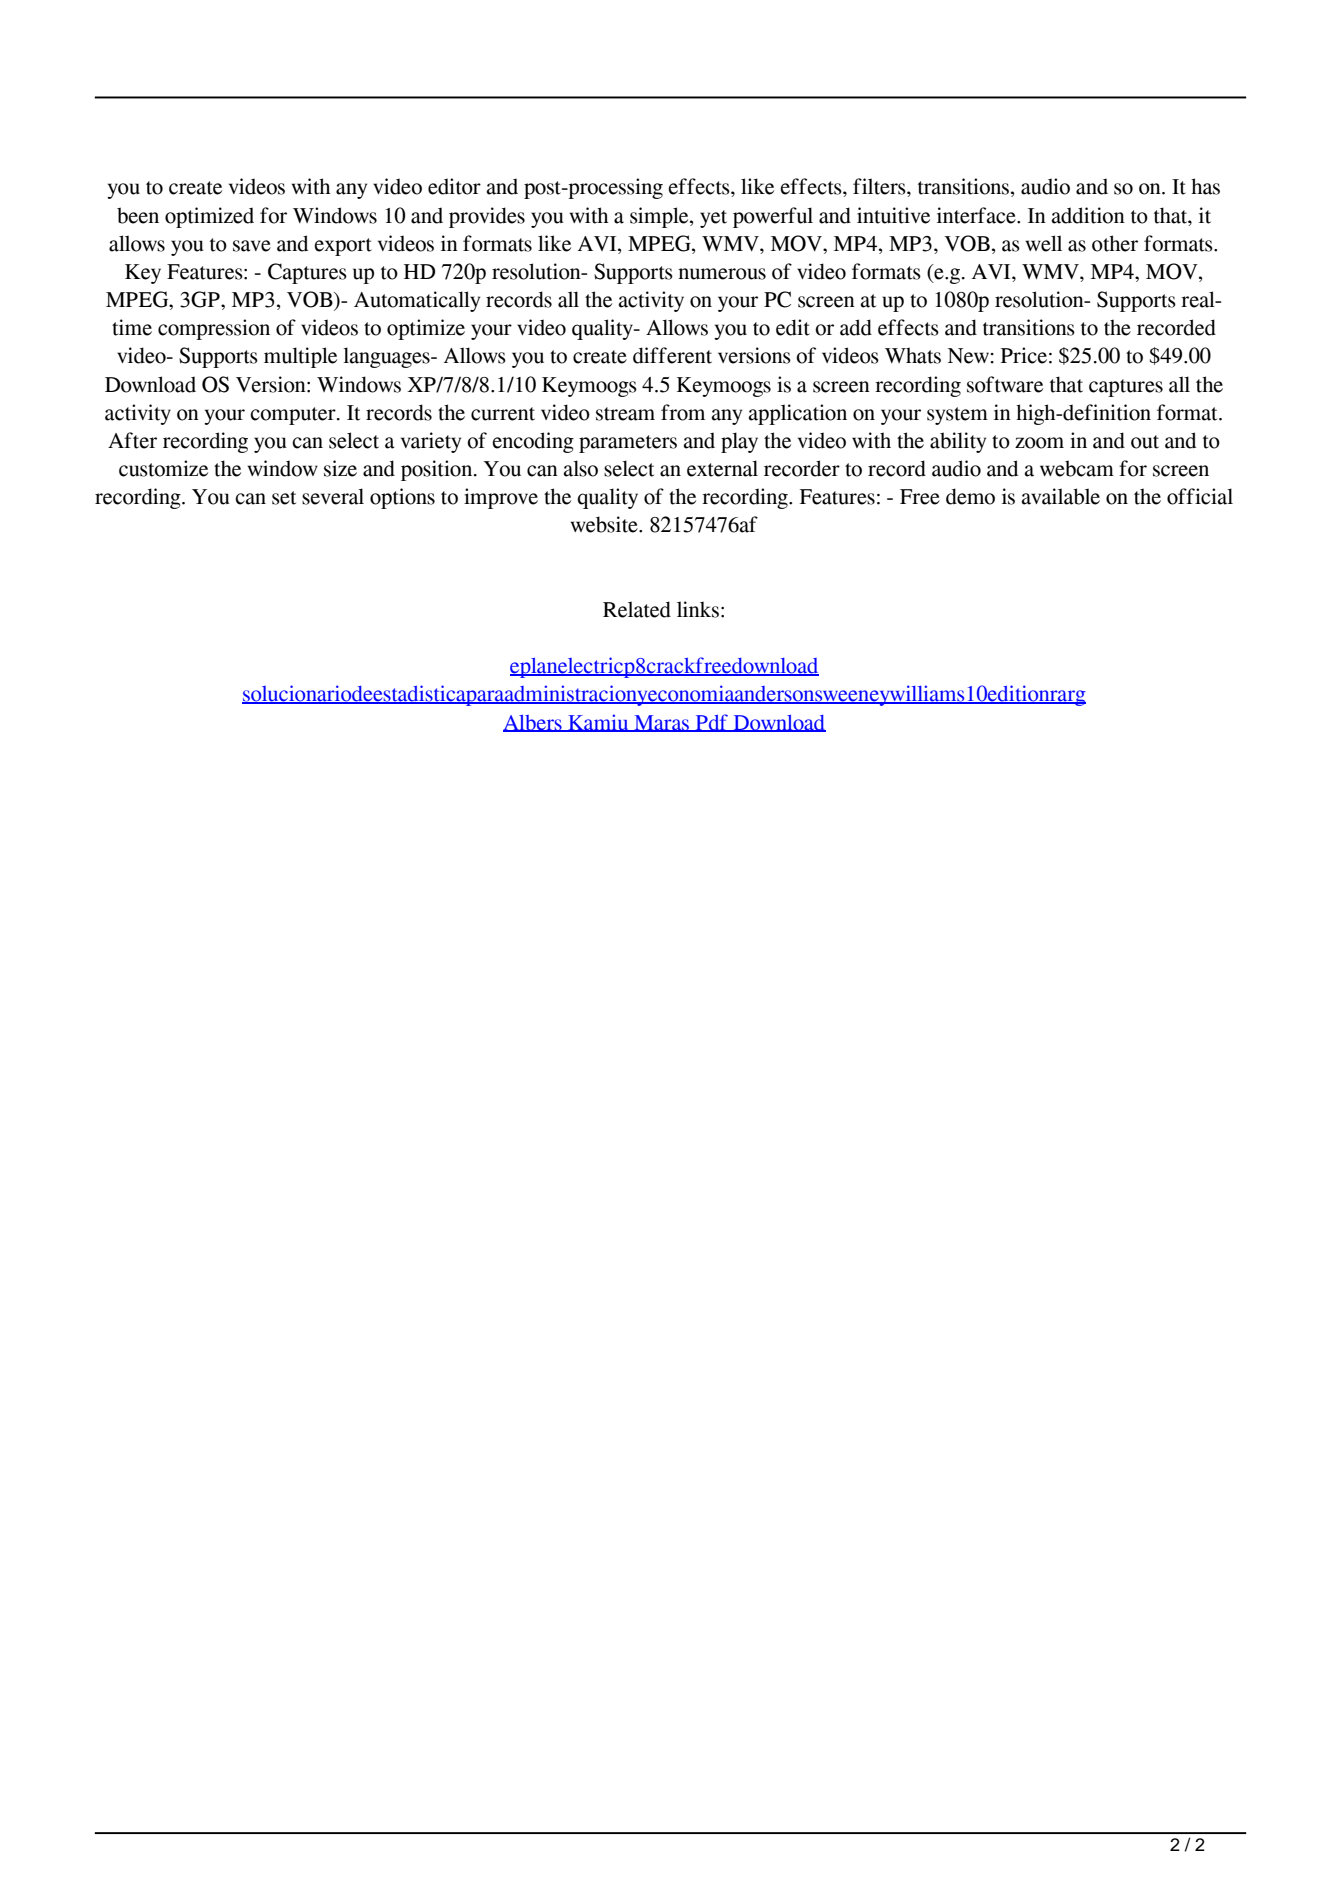 This document has height=1897, width=1341. I want to click on been, so click(138, 215).
